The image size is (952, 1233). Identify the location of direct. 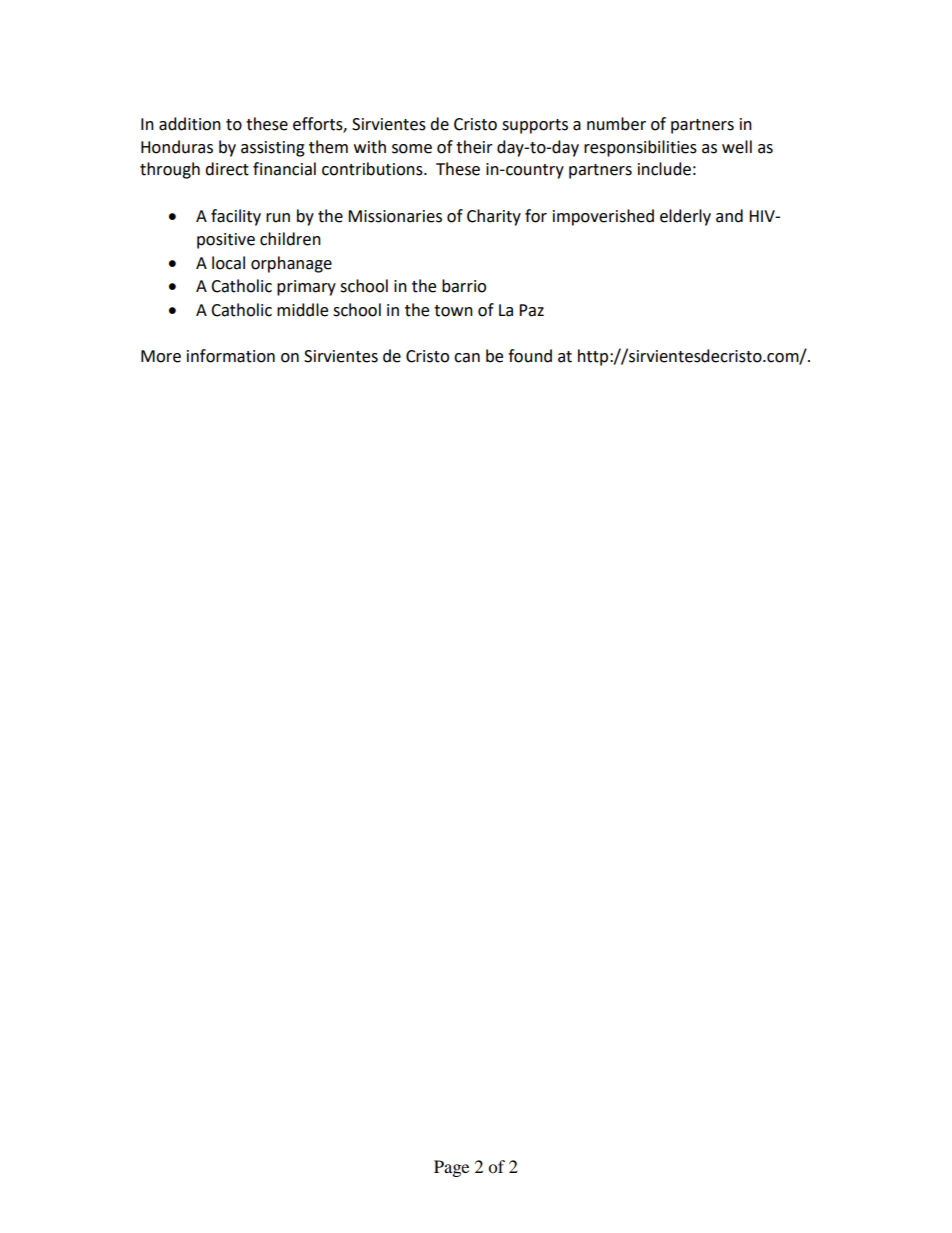
(227, 169).
